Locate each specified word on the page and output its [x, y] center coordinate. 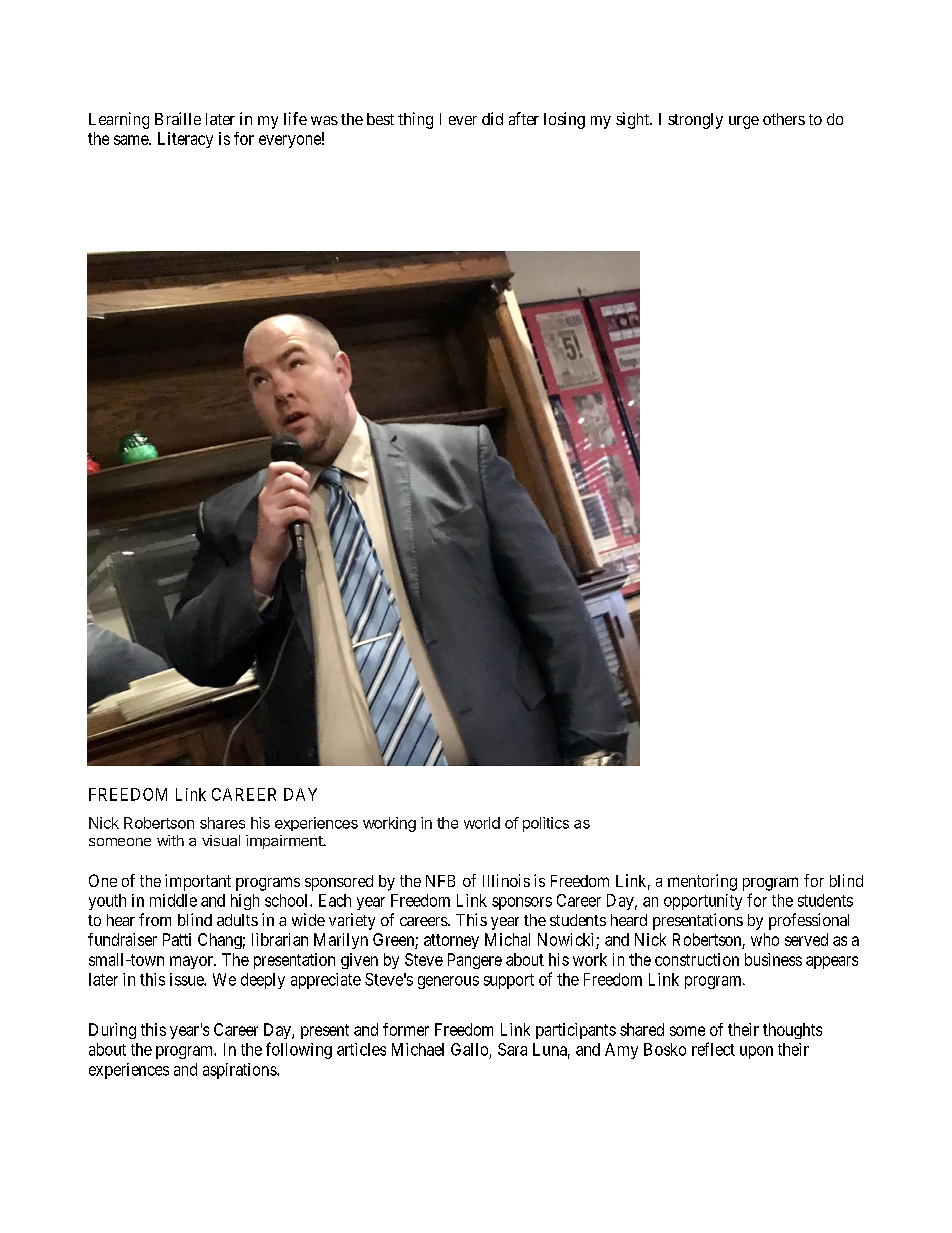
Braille [178, 118]
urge [744, 122]
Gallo [469, 1049]
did [492, 118]
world [482, 823]
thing [415, 120]
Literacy [185, 140]
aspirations [240, 1071]
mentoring [702, 882]
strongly [695, 121]
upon [756, 1052]
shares [222, 823]
